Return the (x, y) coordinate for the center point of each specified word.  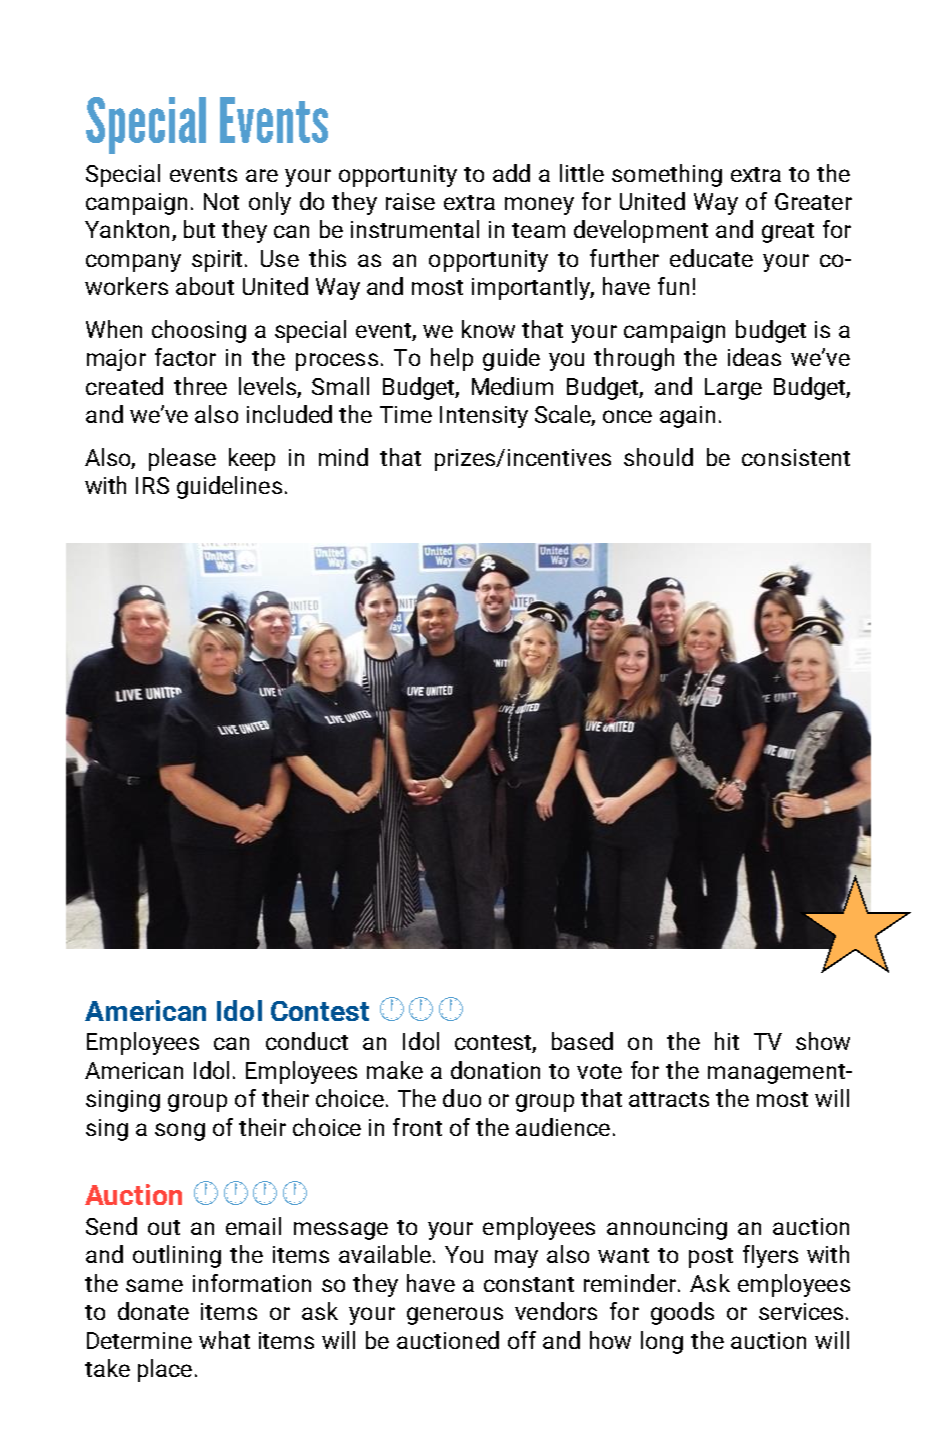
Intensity (484, 417)
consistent (796, 457)
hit (727, 1041)
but (199, 229)
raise (410, 201)
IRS (152, 485)
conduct (307, 1041)
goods (682, 1313)
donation (495, 1070)
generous (455, 1316)
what (224, 1340)
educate (711, 258)
